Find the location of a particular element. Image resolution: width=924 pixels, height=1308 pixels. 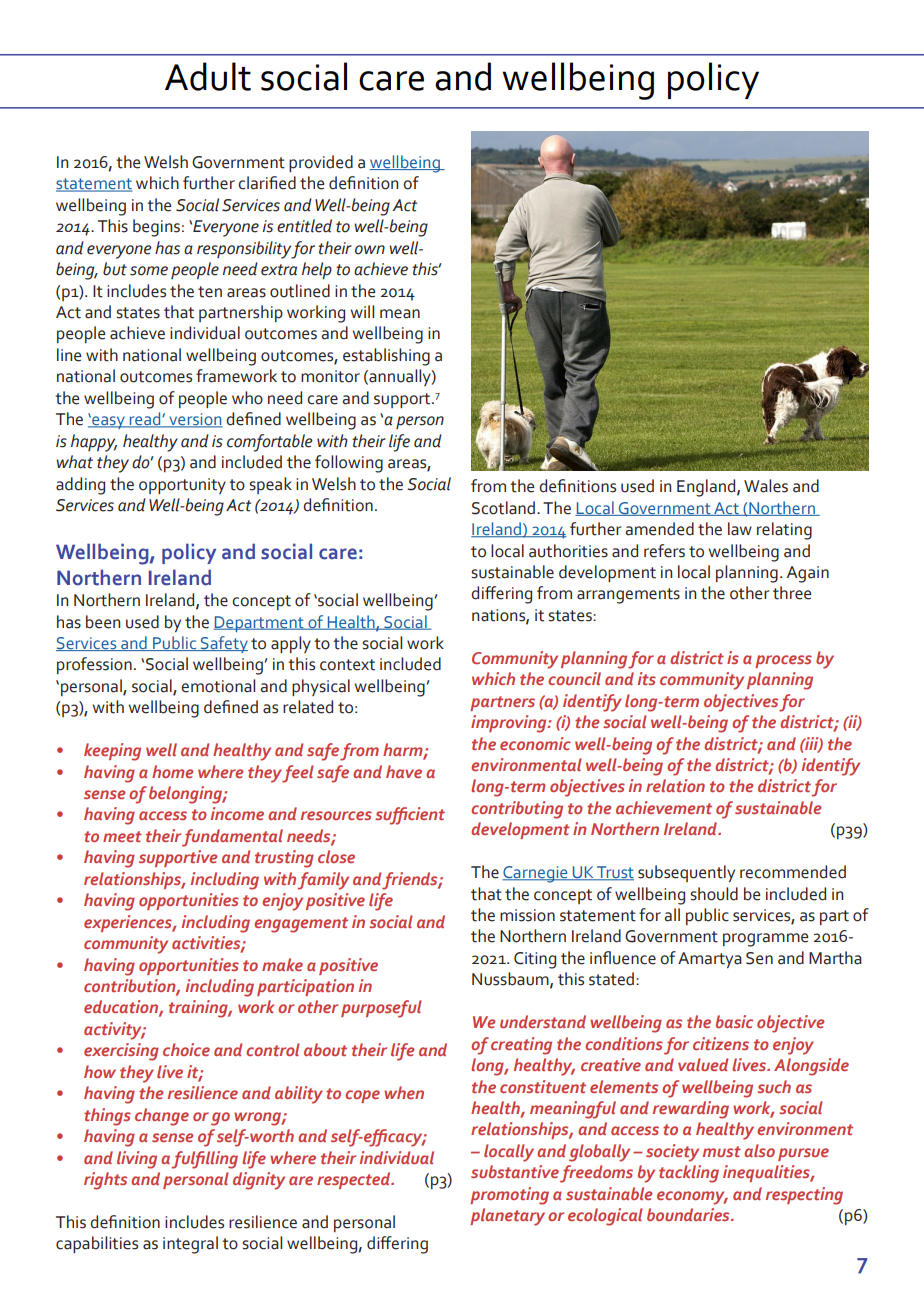

integral is located at coordinates (190, 1245).
